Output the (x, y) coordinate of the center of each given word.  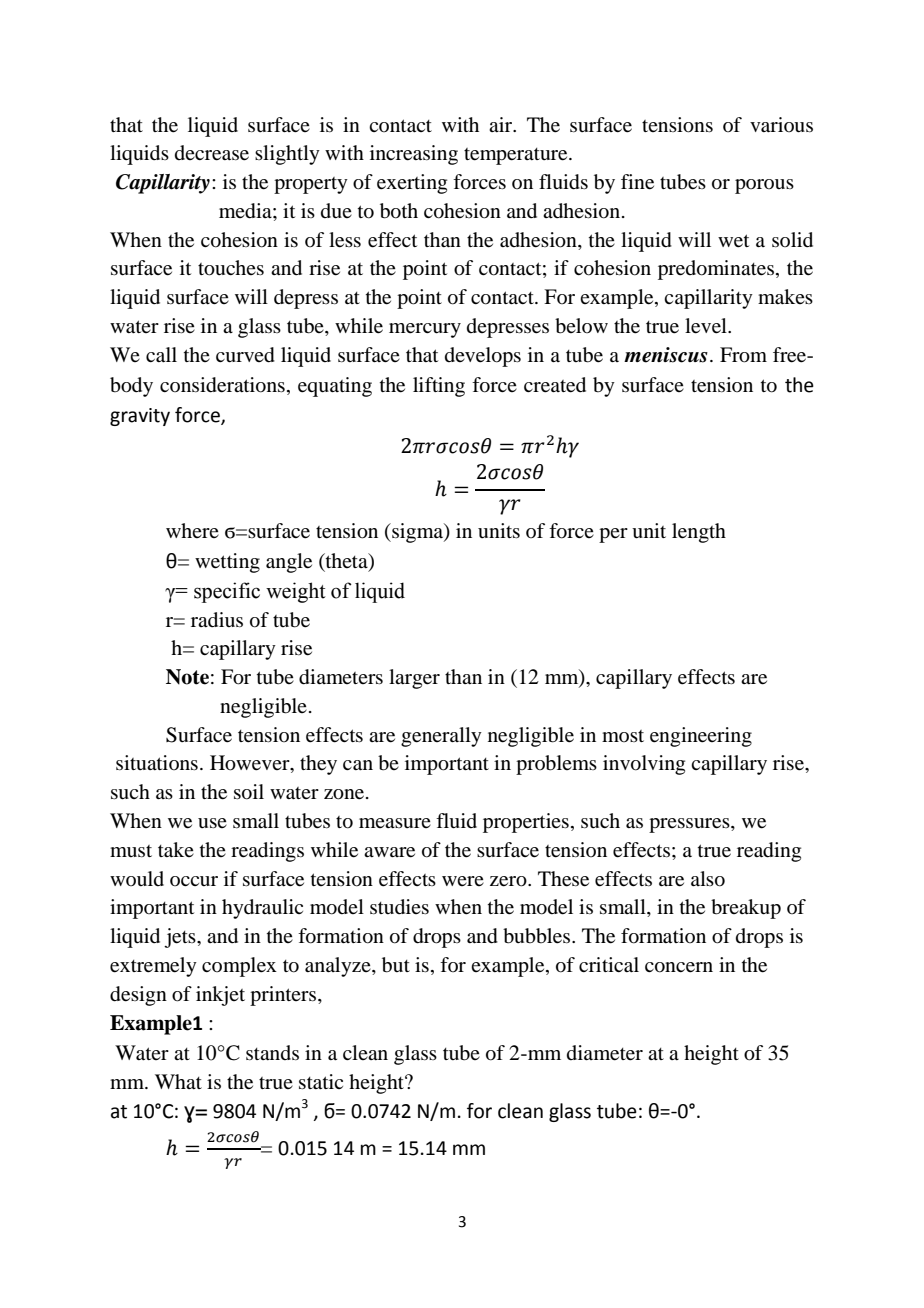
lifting (439, 387)
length (699, 533)
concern (679, 967)
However (251, 764)
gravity (140, 417)
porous (764, 186)
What (178, 1081)
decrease (212, 153)
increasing (414, 155)
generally (441, 737)
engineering (701, 737)
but (396, 965)
